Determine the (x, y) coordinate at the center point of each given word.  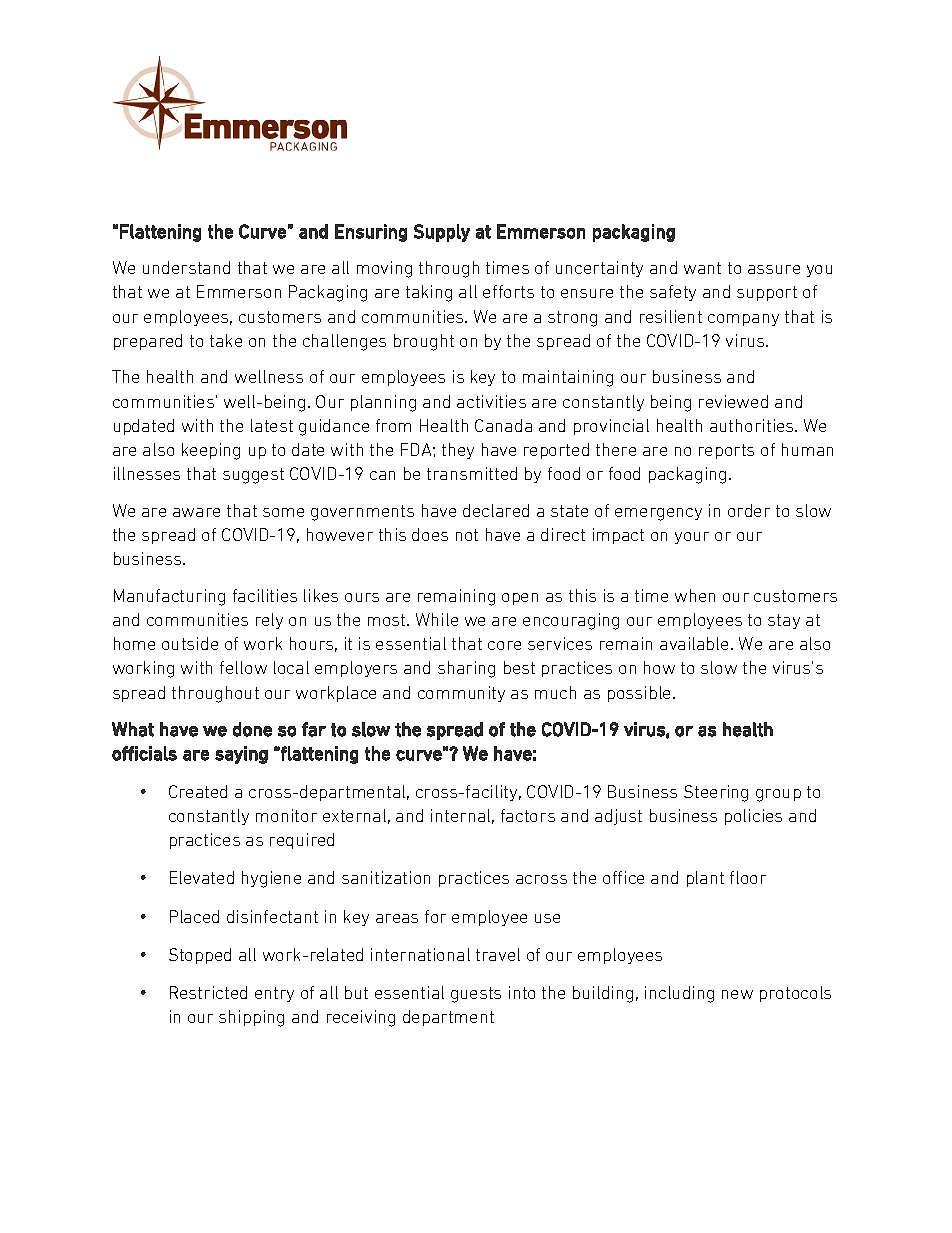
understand (186, 267)
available (694, 643)
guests (476, 995)
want (702, 268)
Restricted (208, 992)
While (437, 619)
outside (190, 643)
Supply (442, 233)
